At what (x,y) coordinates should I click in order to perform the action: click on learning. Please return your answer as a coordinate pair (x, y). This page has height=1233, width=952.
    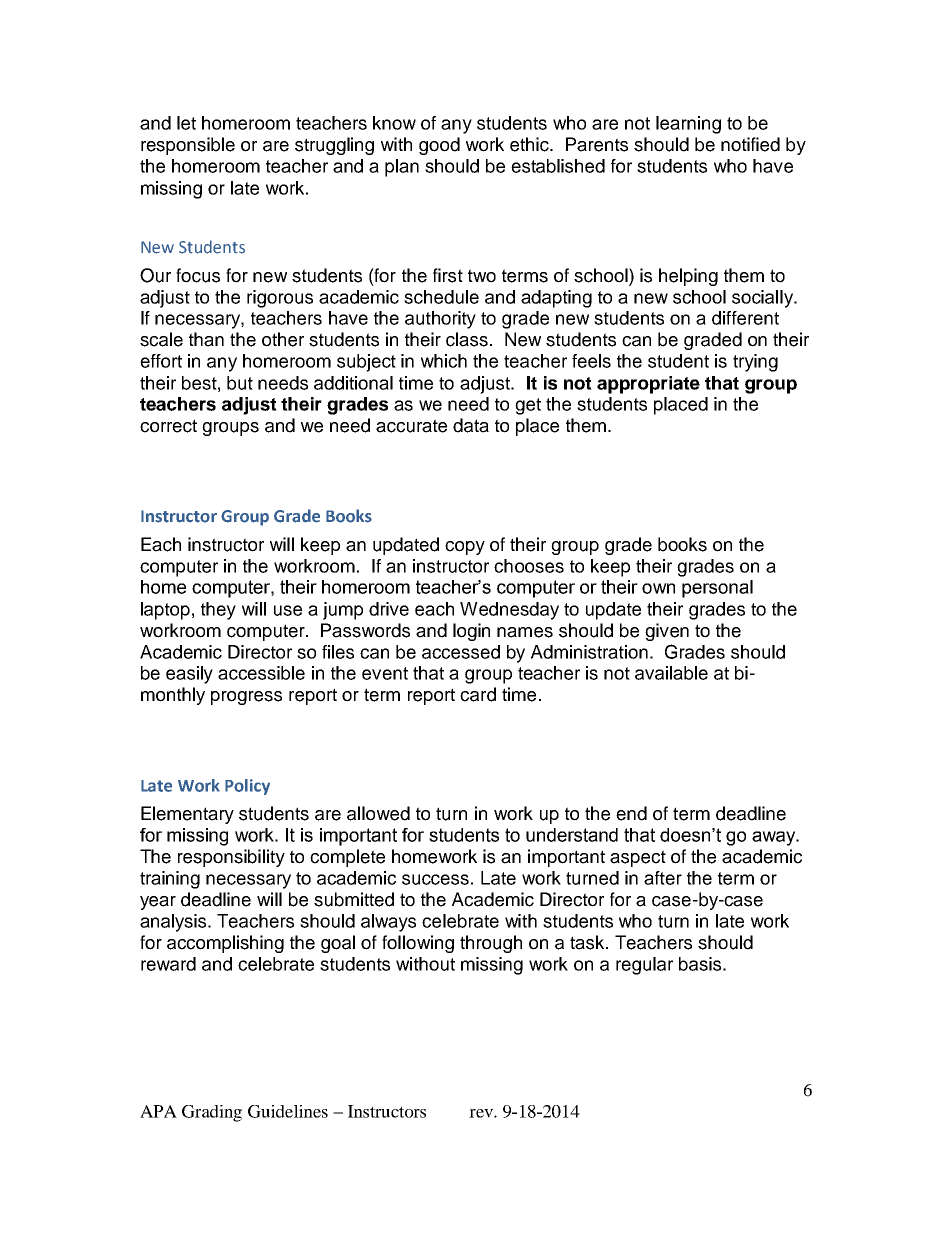
    Looking at the image, I should click on (688, 125).
